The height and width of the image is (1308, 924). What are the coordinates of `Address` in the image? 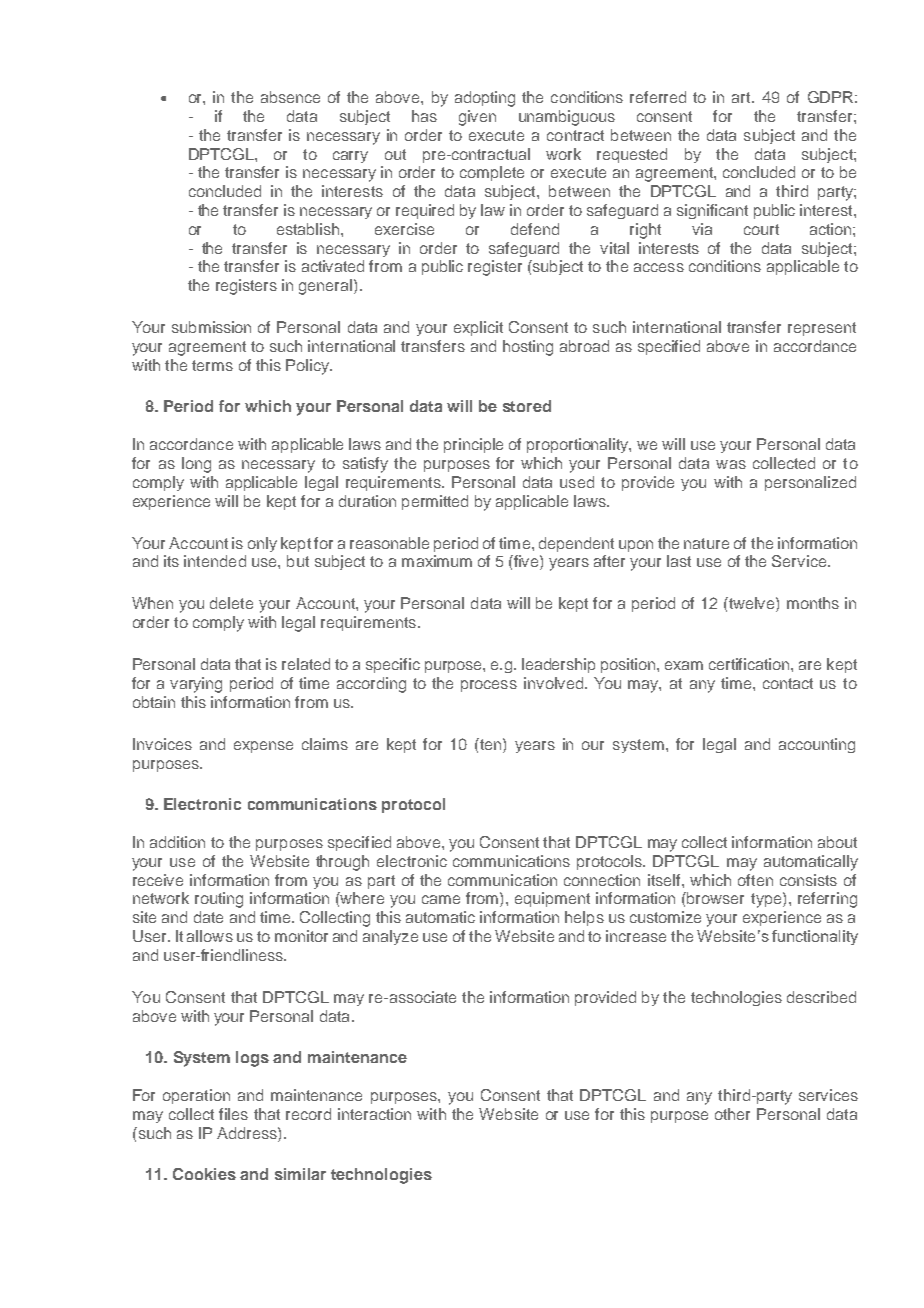 It's located at (248, 1133).
